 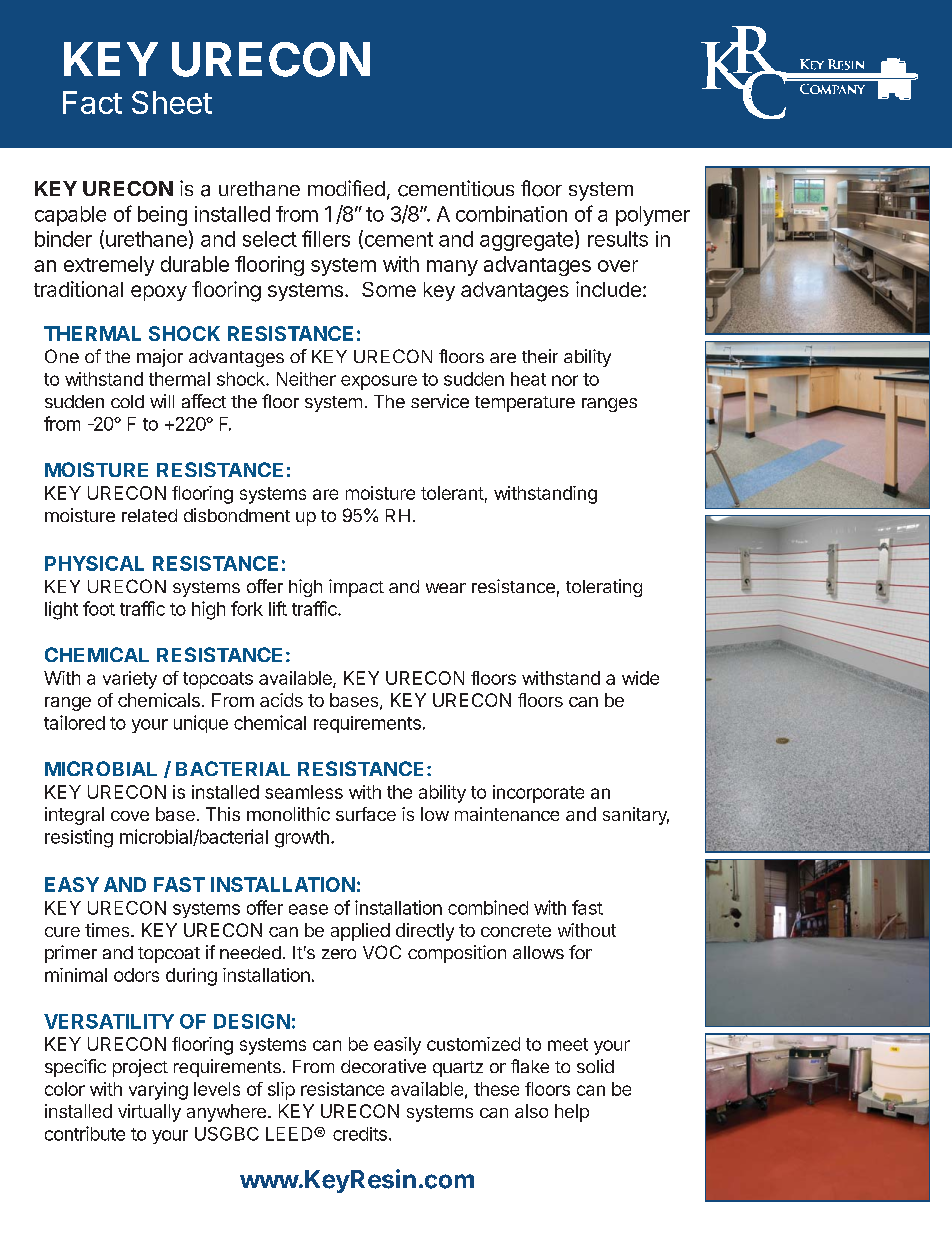 What do you see at coordinates (636, 816) in the screenshot?
I see `sanitary` at bounding box center [636, 816].
